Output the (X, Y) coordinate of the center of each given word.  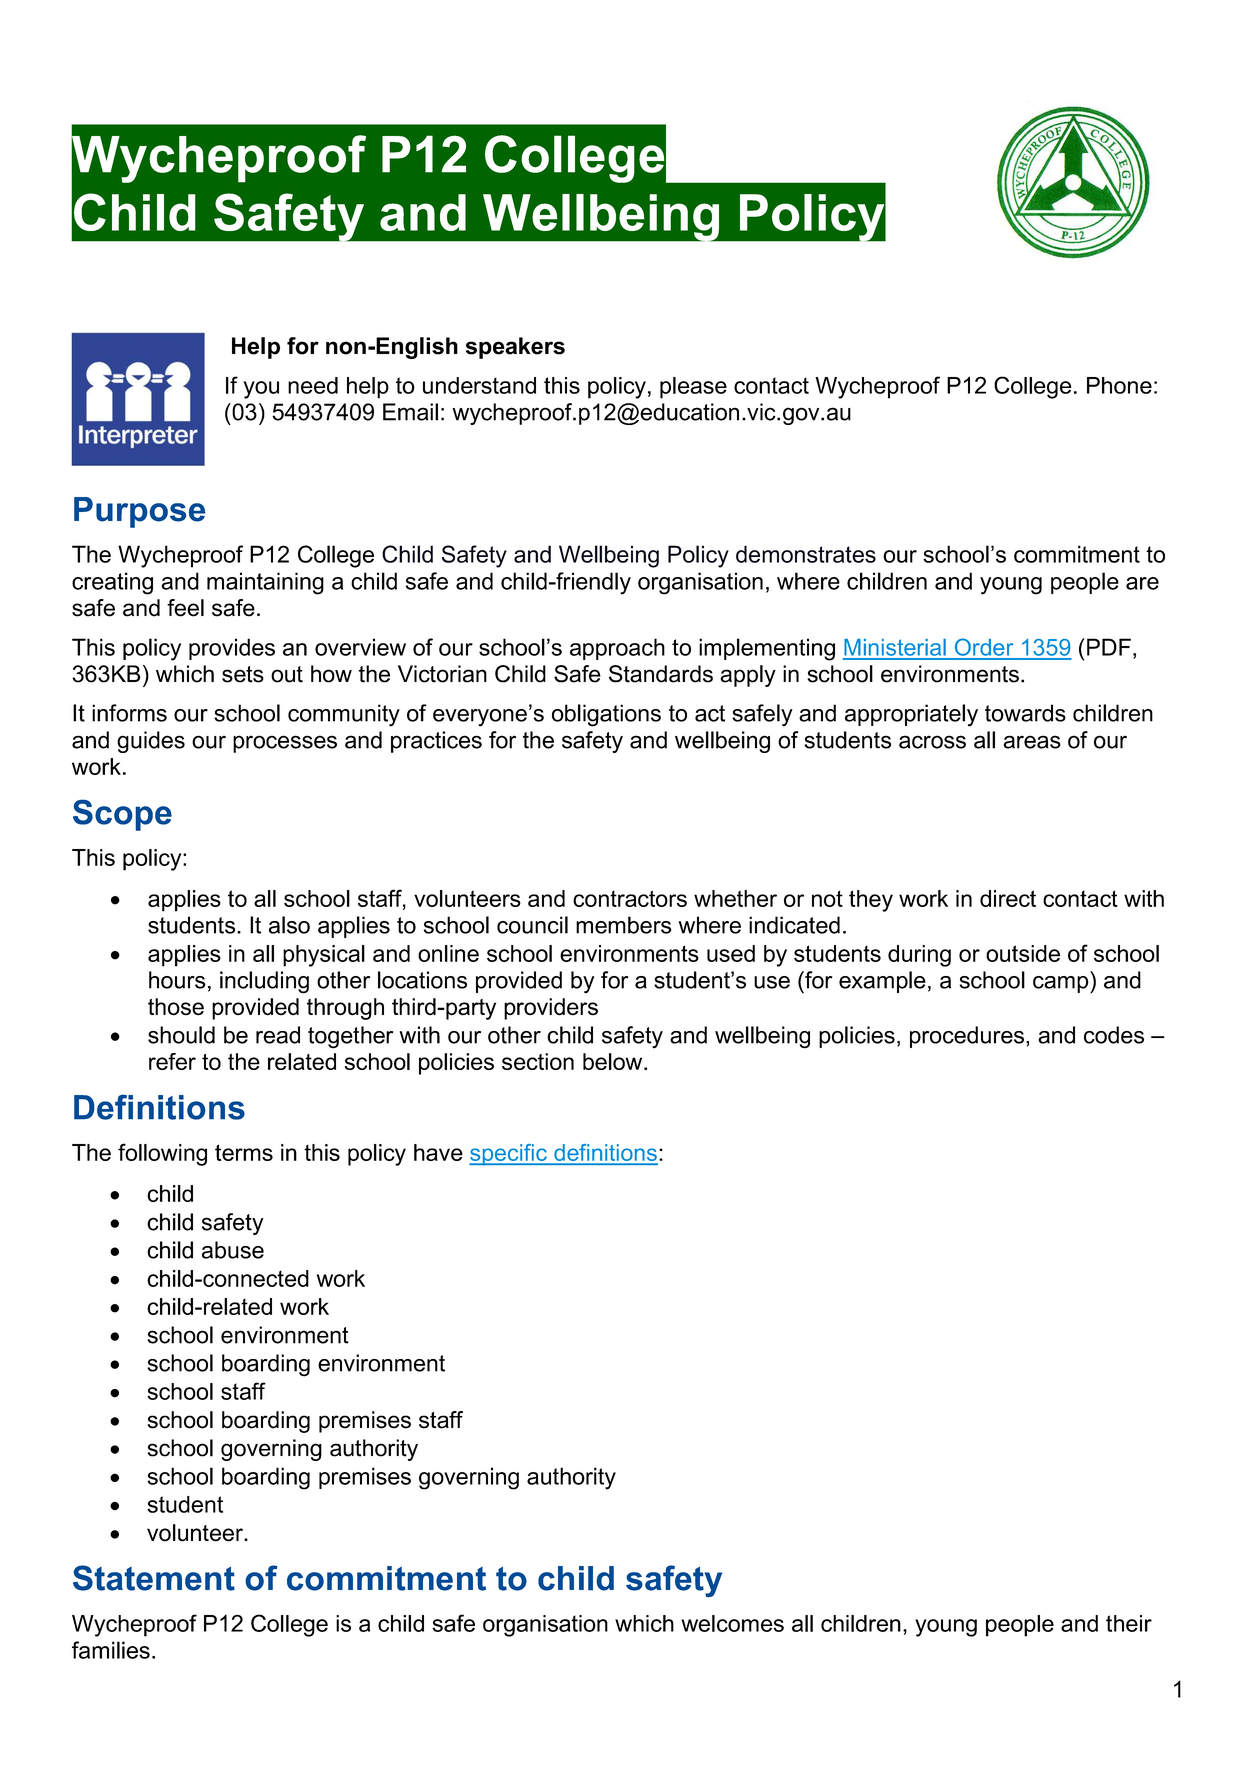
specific (509, 1155)
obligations (606, 715)
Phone (1119, 385)
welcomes (732, 1623)
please (693, 388)
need (313, 385)
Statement (154, 1578)
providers (551, 1009)
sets (243, 674)
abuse (233, 1250)
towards (1025, 713)
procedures (967, 1037)
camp (1062, 984)
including (264, 982)
